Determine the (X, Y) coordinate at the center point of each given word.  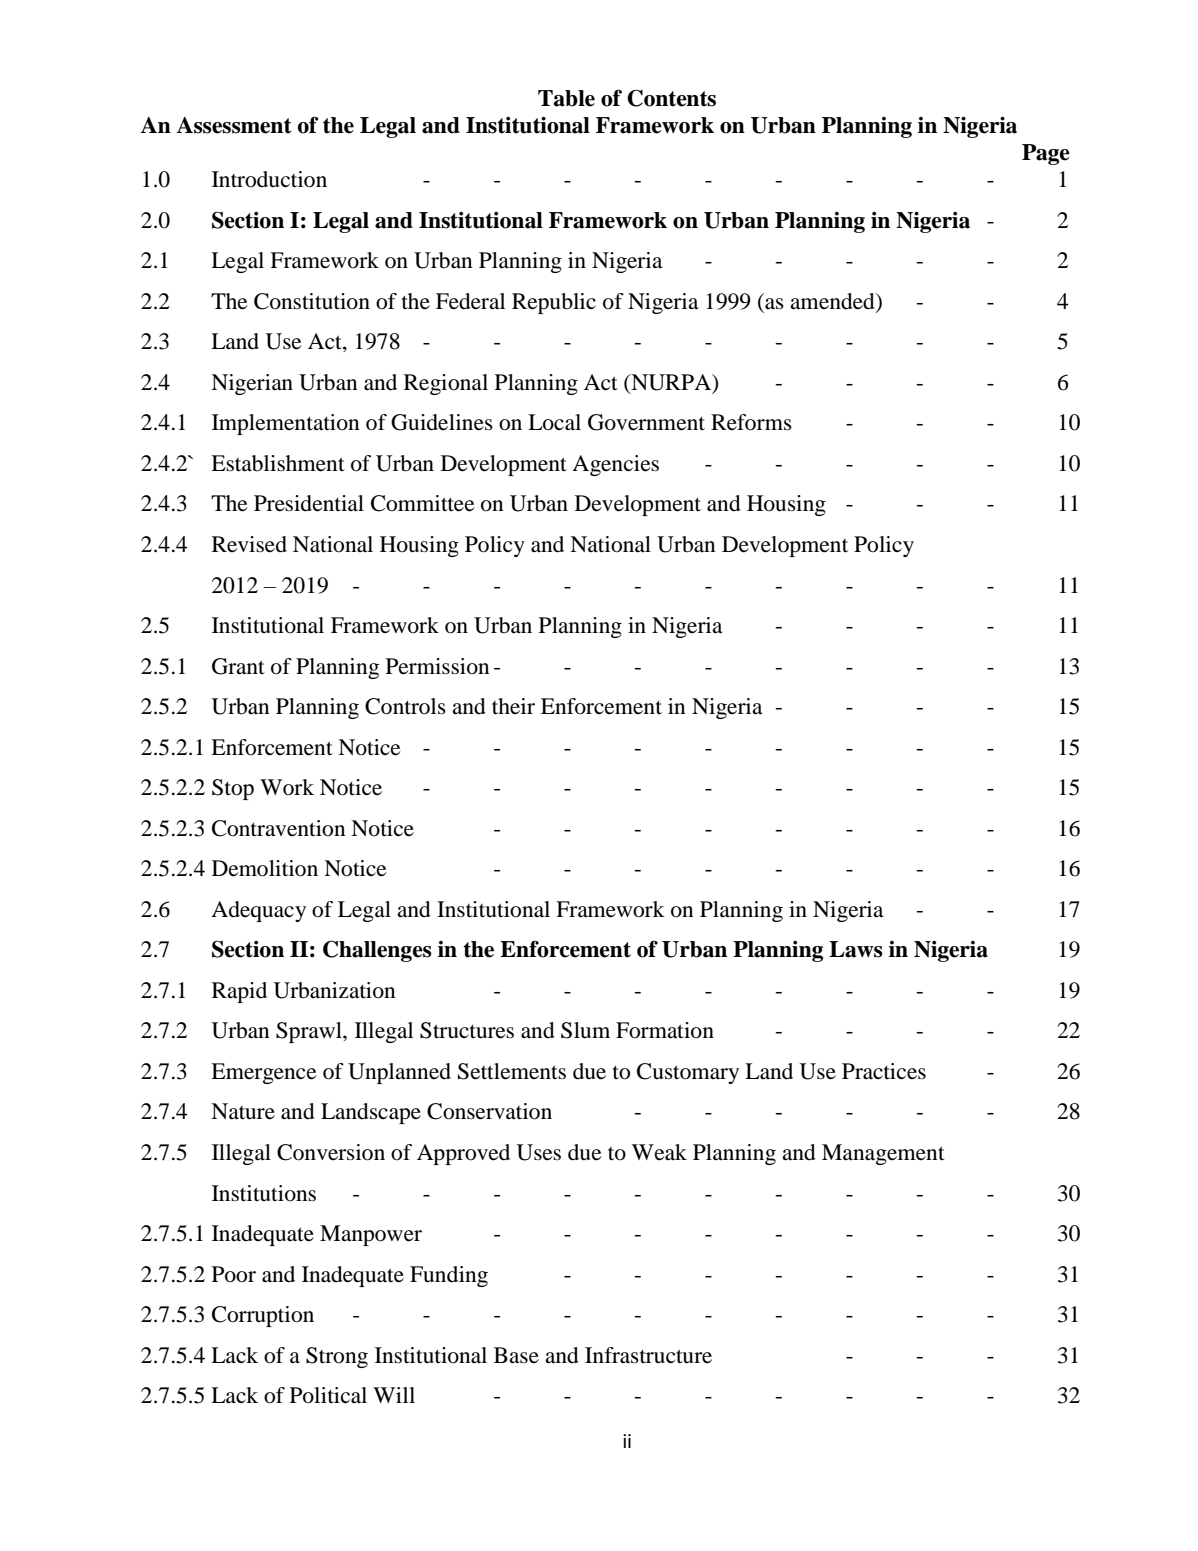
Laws (856, 949)
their (513, 706)
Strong (337, 1357)
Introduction (269, 179)
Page (1046, 154)
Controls (405, 706)
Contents (671, 98)
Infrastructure (648, 1355)
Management (883, 1154)
